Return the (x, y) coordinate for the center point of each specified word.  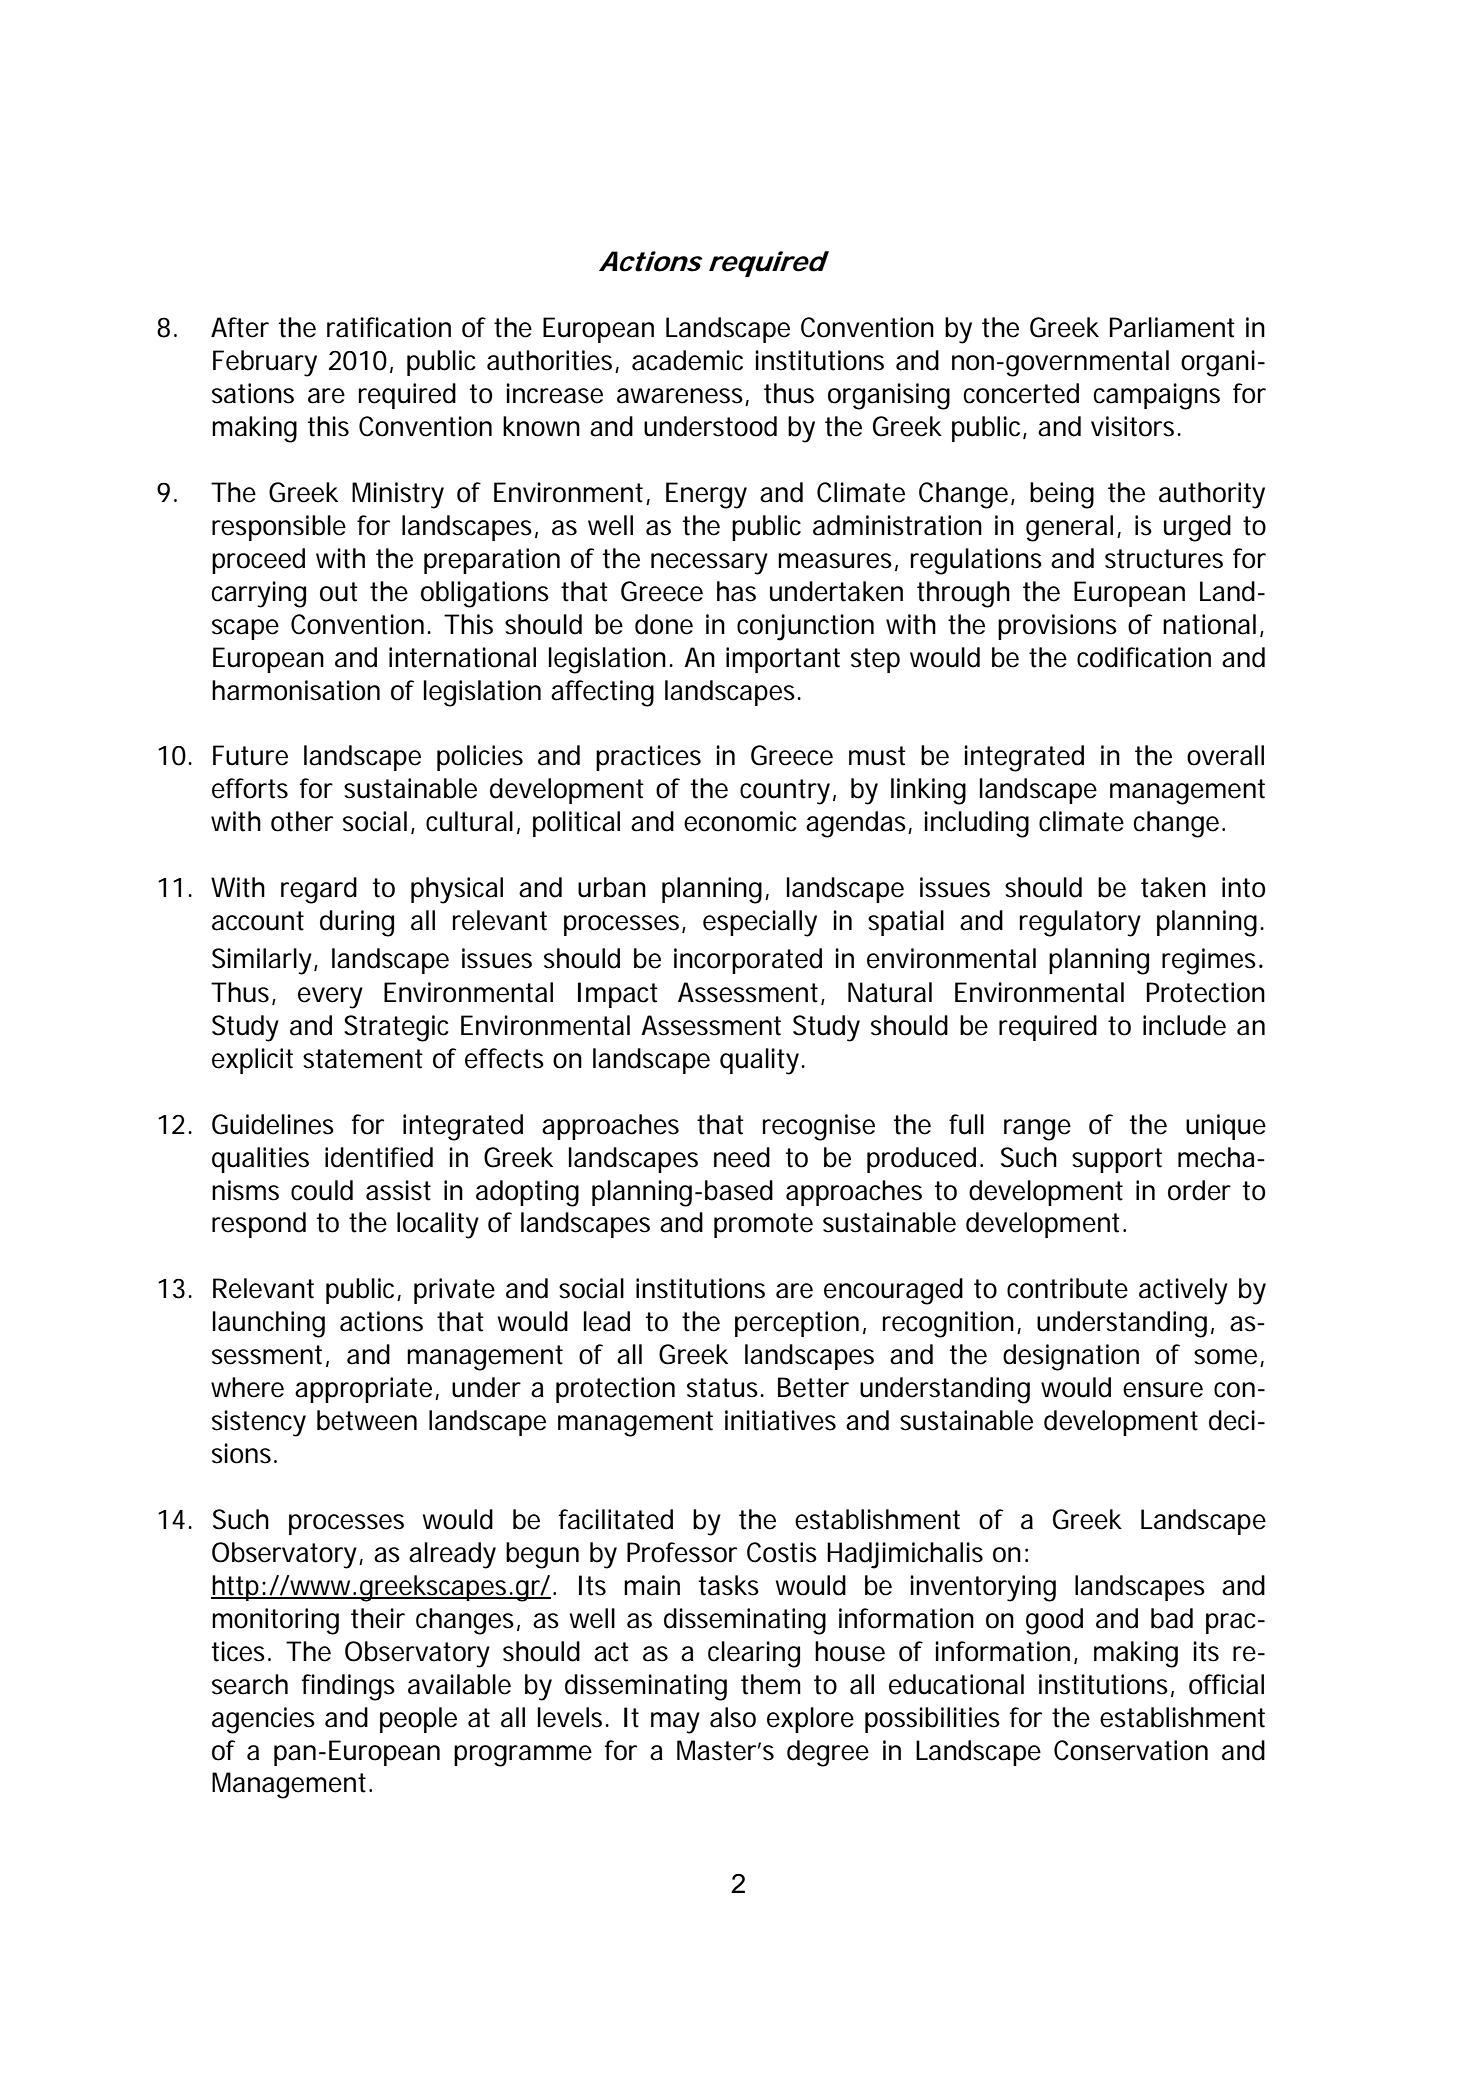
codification (1144, 657)
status (724, 1388)
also (733, 1717)
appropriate (363, 1390)
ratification (389, 327)
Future (250, 755)
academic (687, 360)
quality (759, 1061)
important (783, 660)
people (418, 1720)
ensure (1163, 1390)
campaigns (1157, 396)
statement (363, 1059)
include (1184, 1025)
